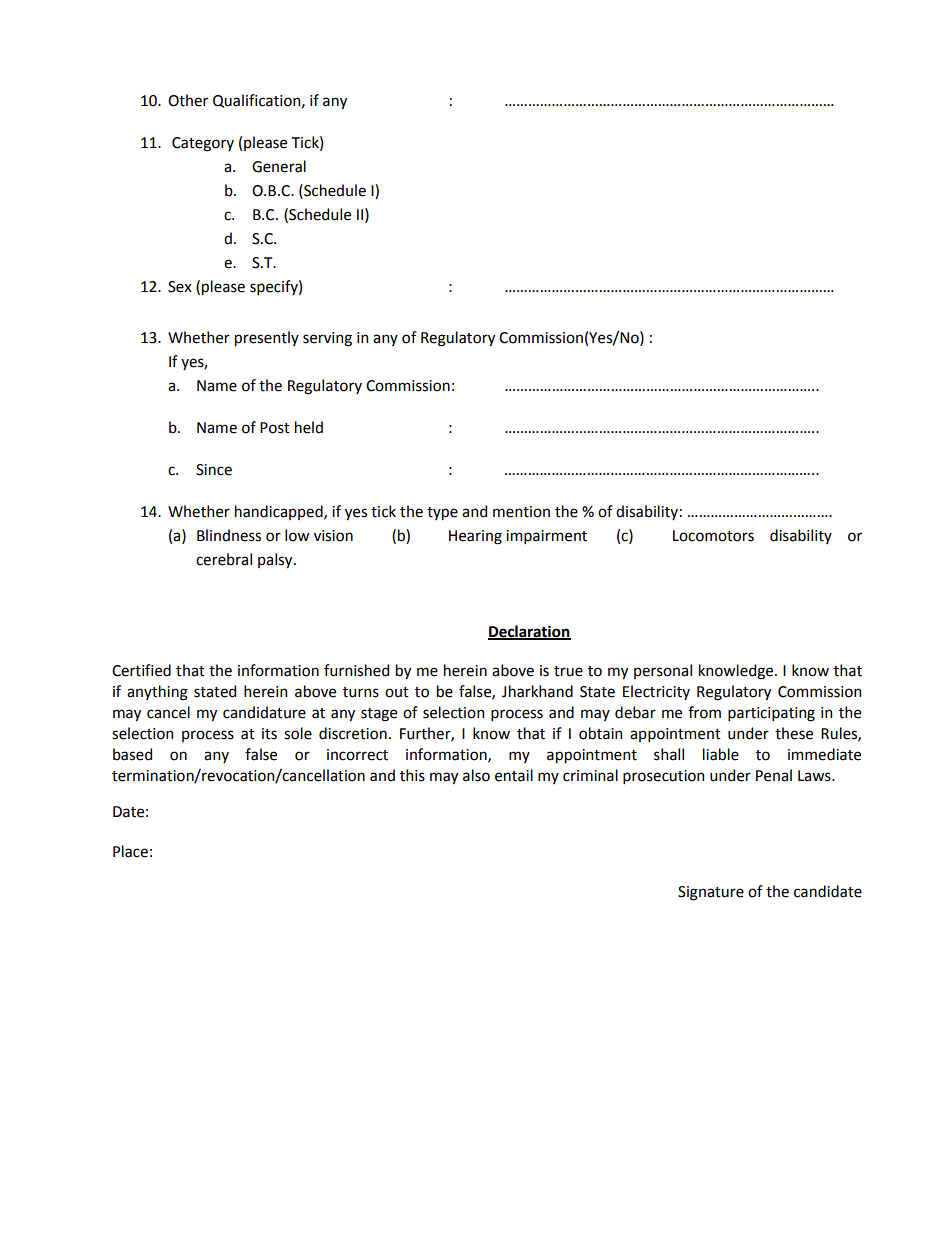 The width and height of the document is (952, 1233). Describe the element at coordinates (203, 144) in the document. I see `Category` at that location.
